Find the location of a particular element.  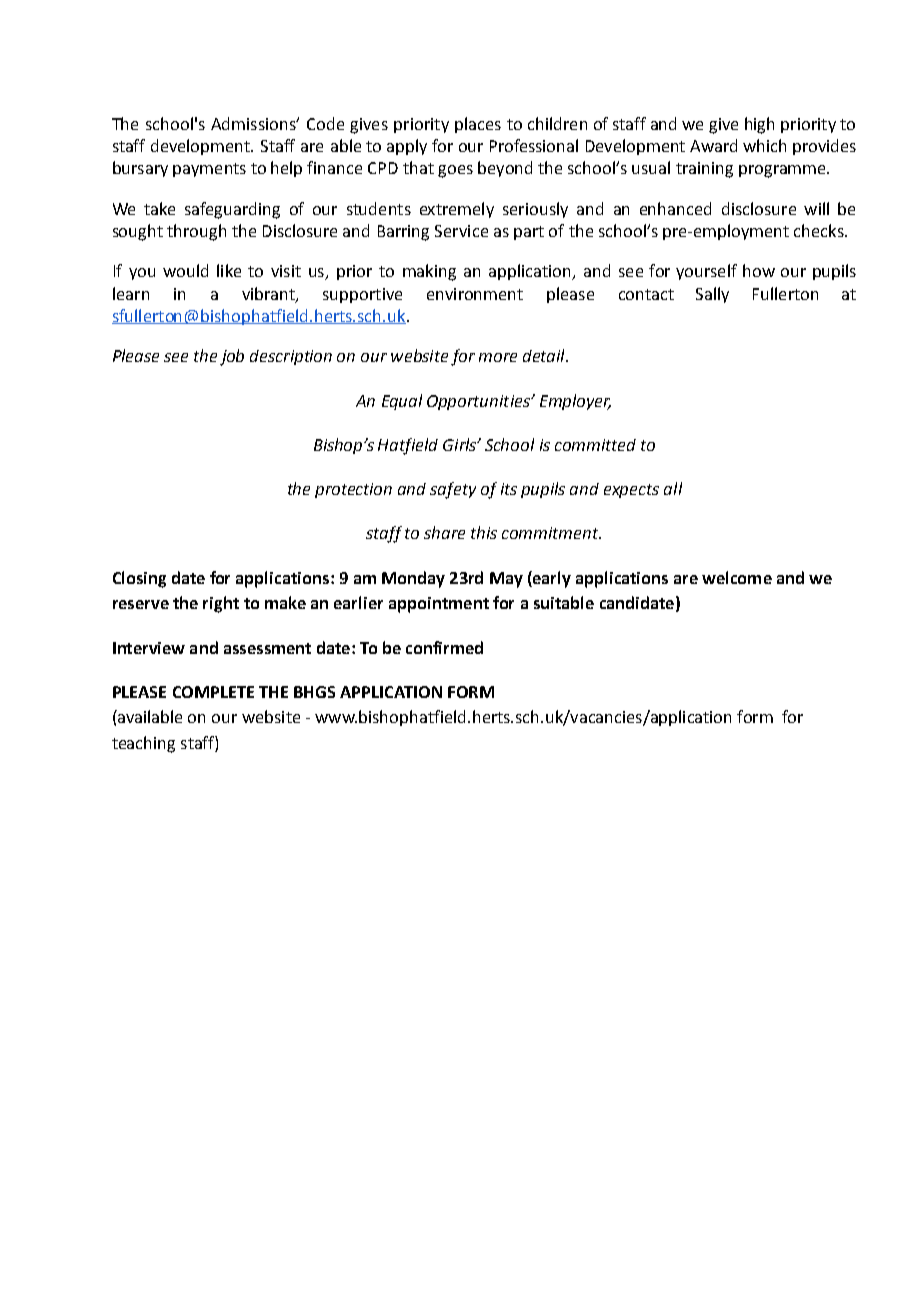

which is located at coordinates (764, 145).
